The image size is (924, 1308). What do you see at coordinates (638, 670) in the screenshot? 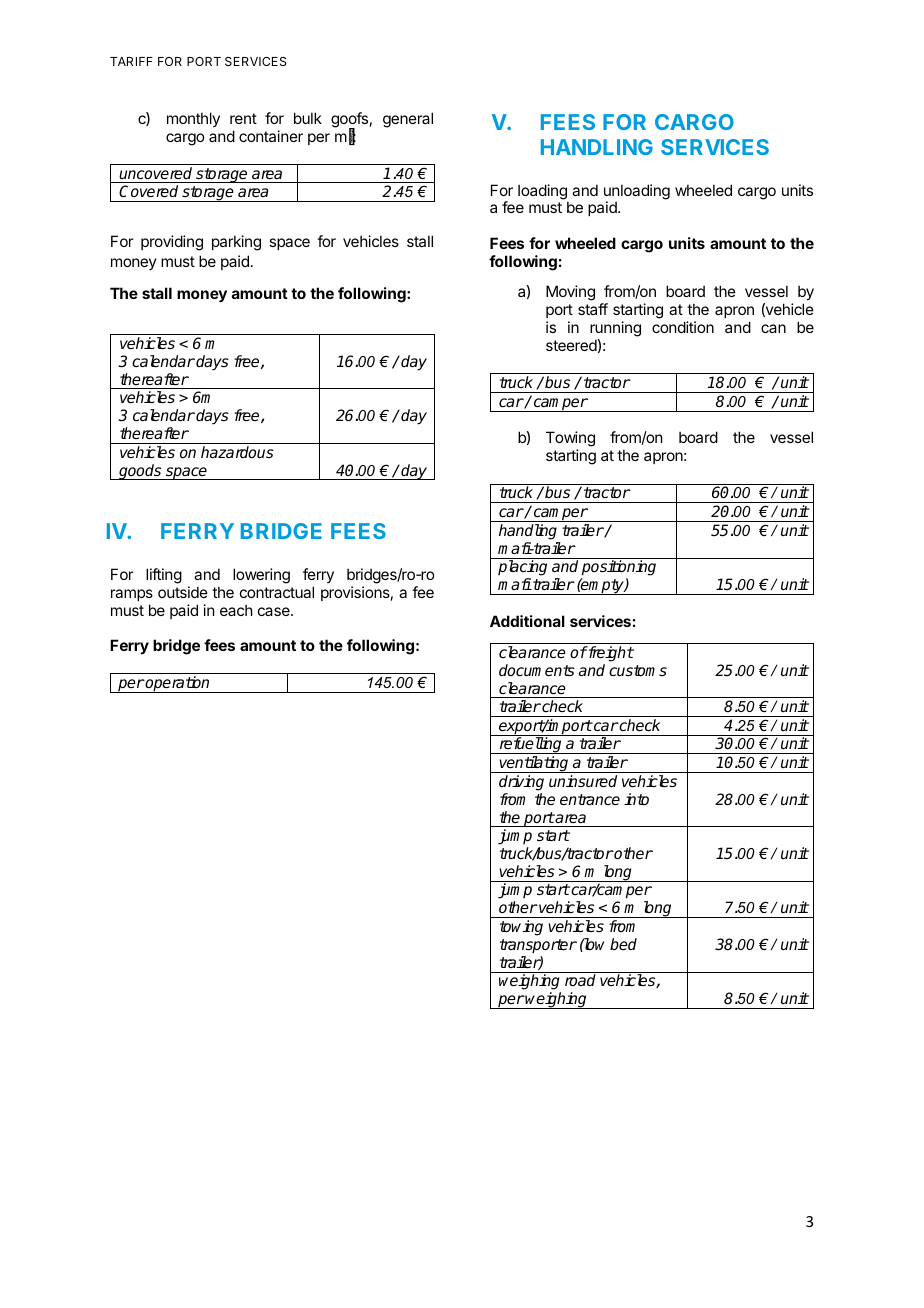
I see `customs` at bounding box center [638, 670].
